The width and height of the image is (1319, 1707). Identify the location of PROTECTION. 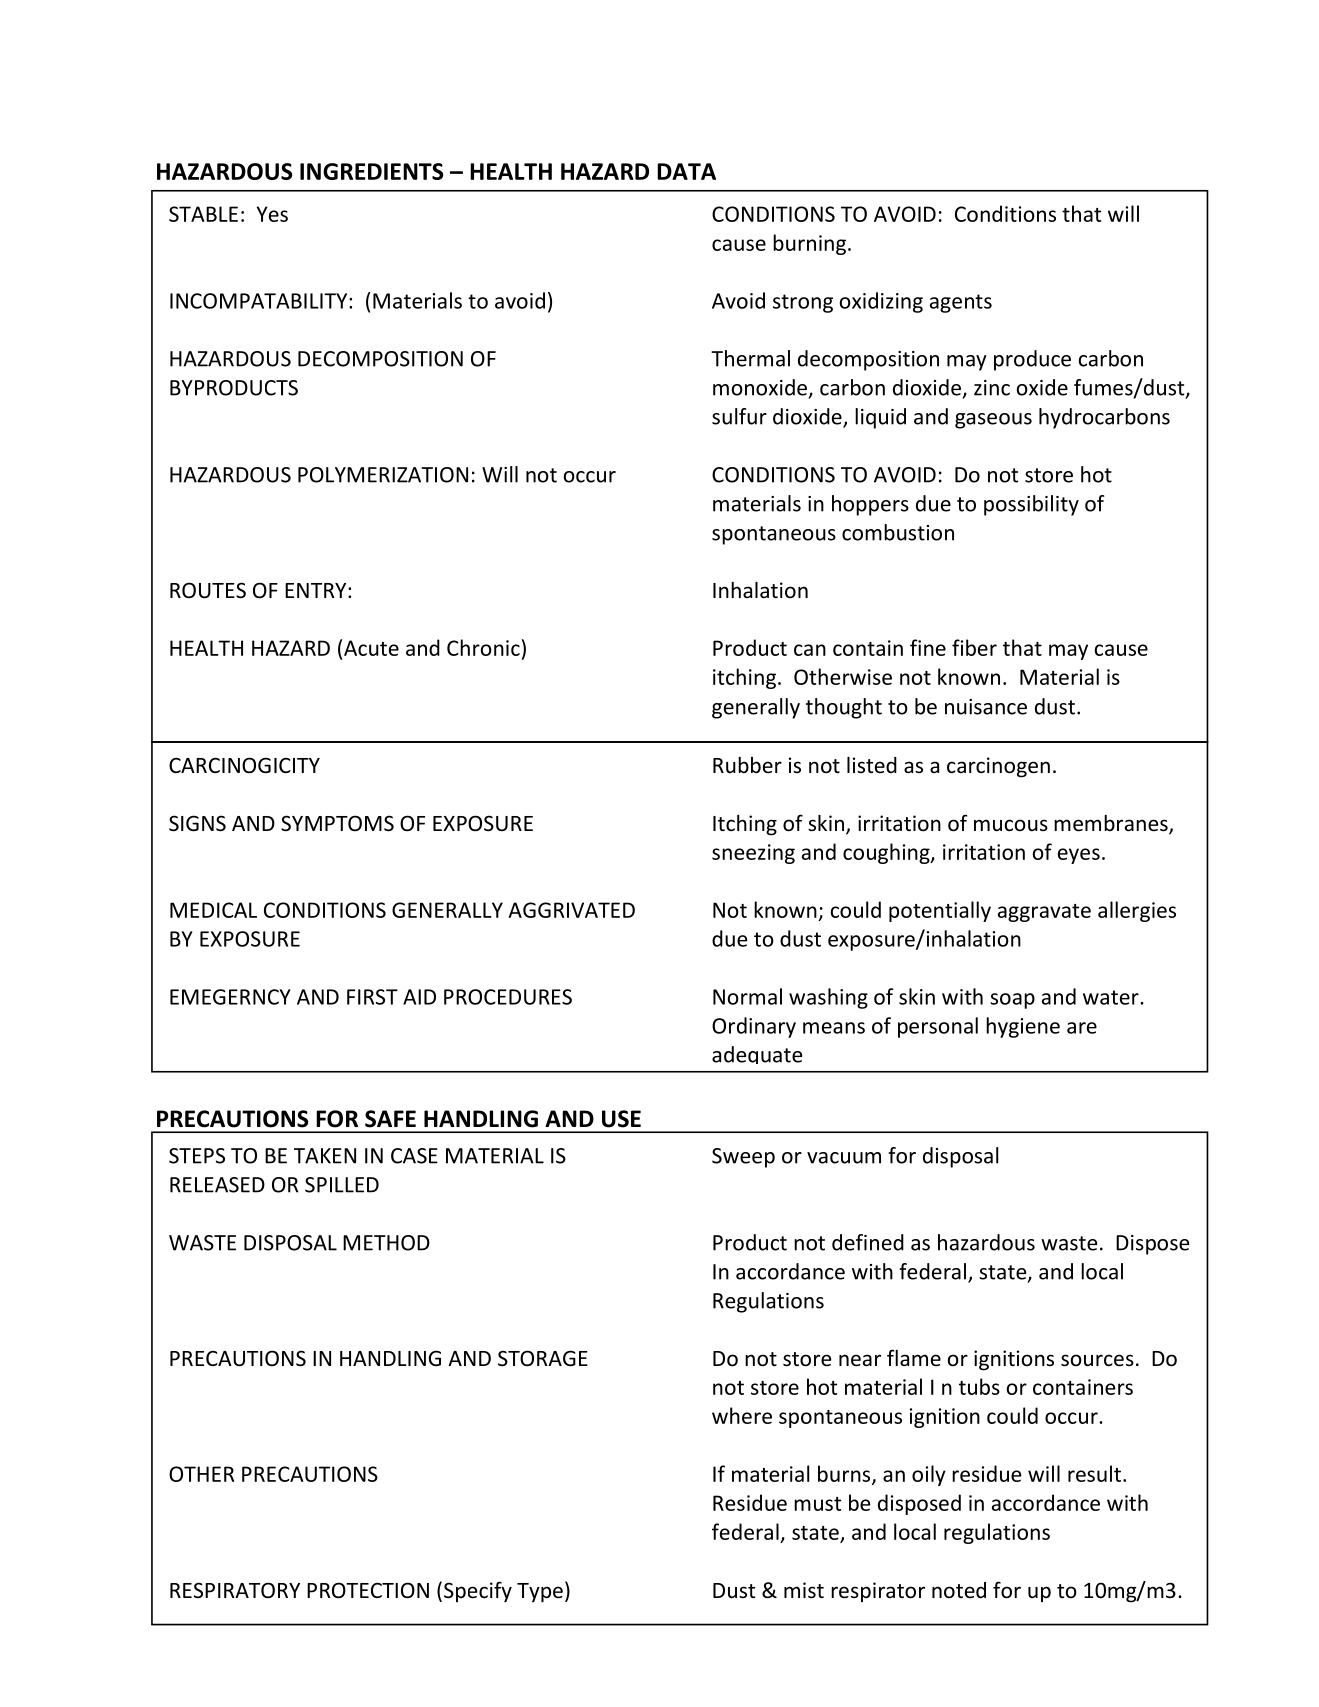
(368, 1590).
